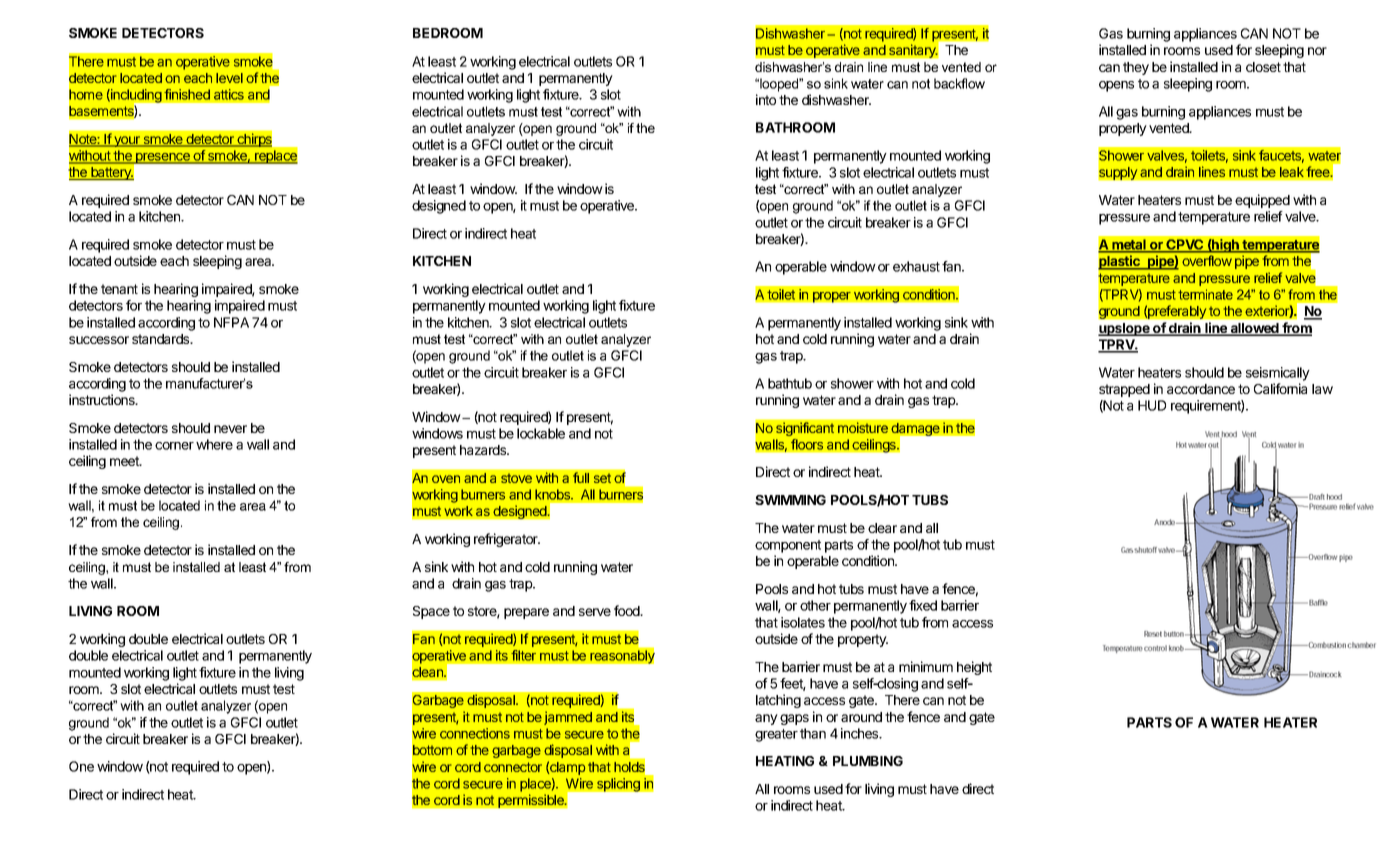 The width and height of the image is (1400, 850). I want to click on level, so click(229, 78).
